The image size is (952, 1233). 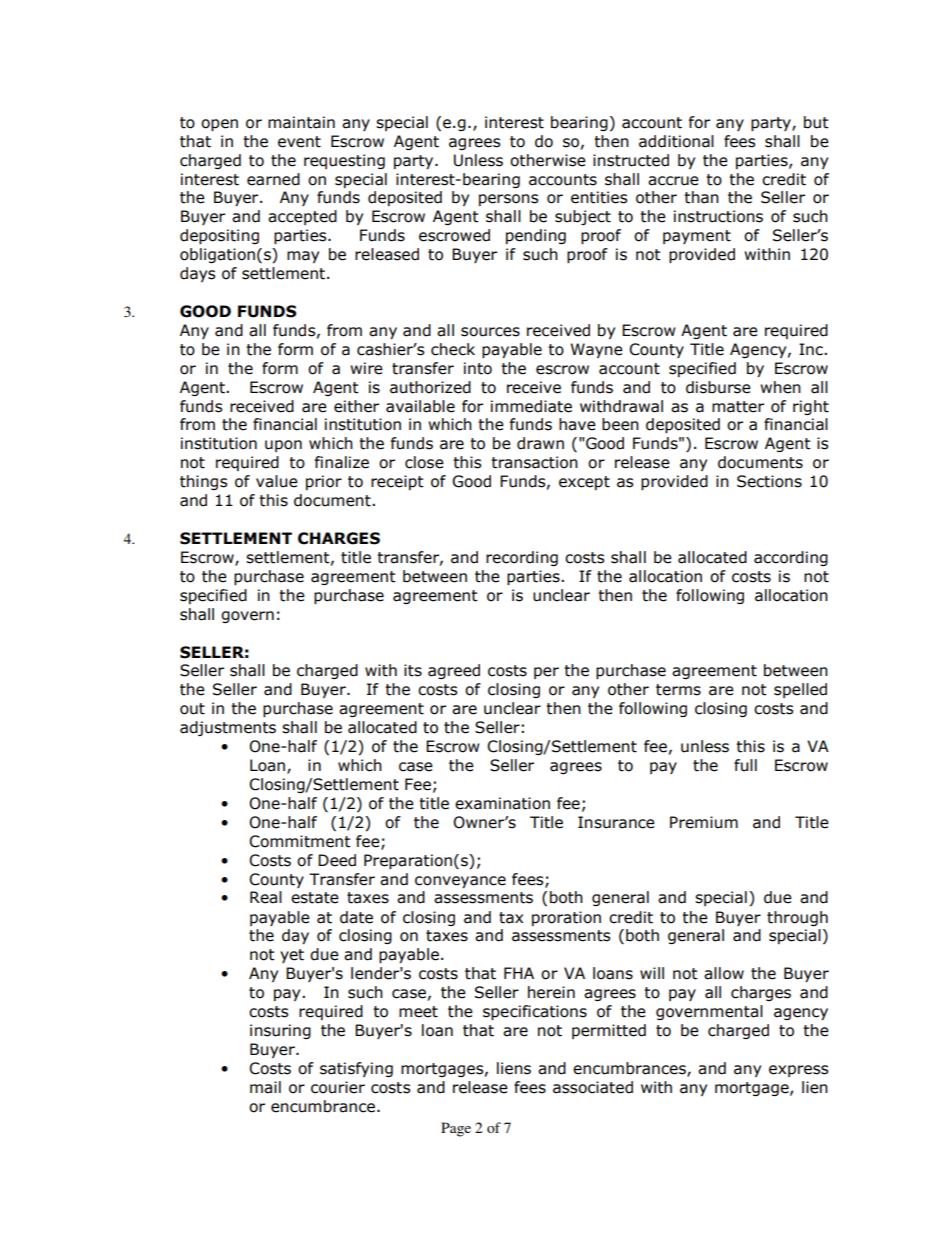 What do you see at coordinates (456, 1129) in the image?
I see `Page` at bounding box center [456, 1129].
